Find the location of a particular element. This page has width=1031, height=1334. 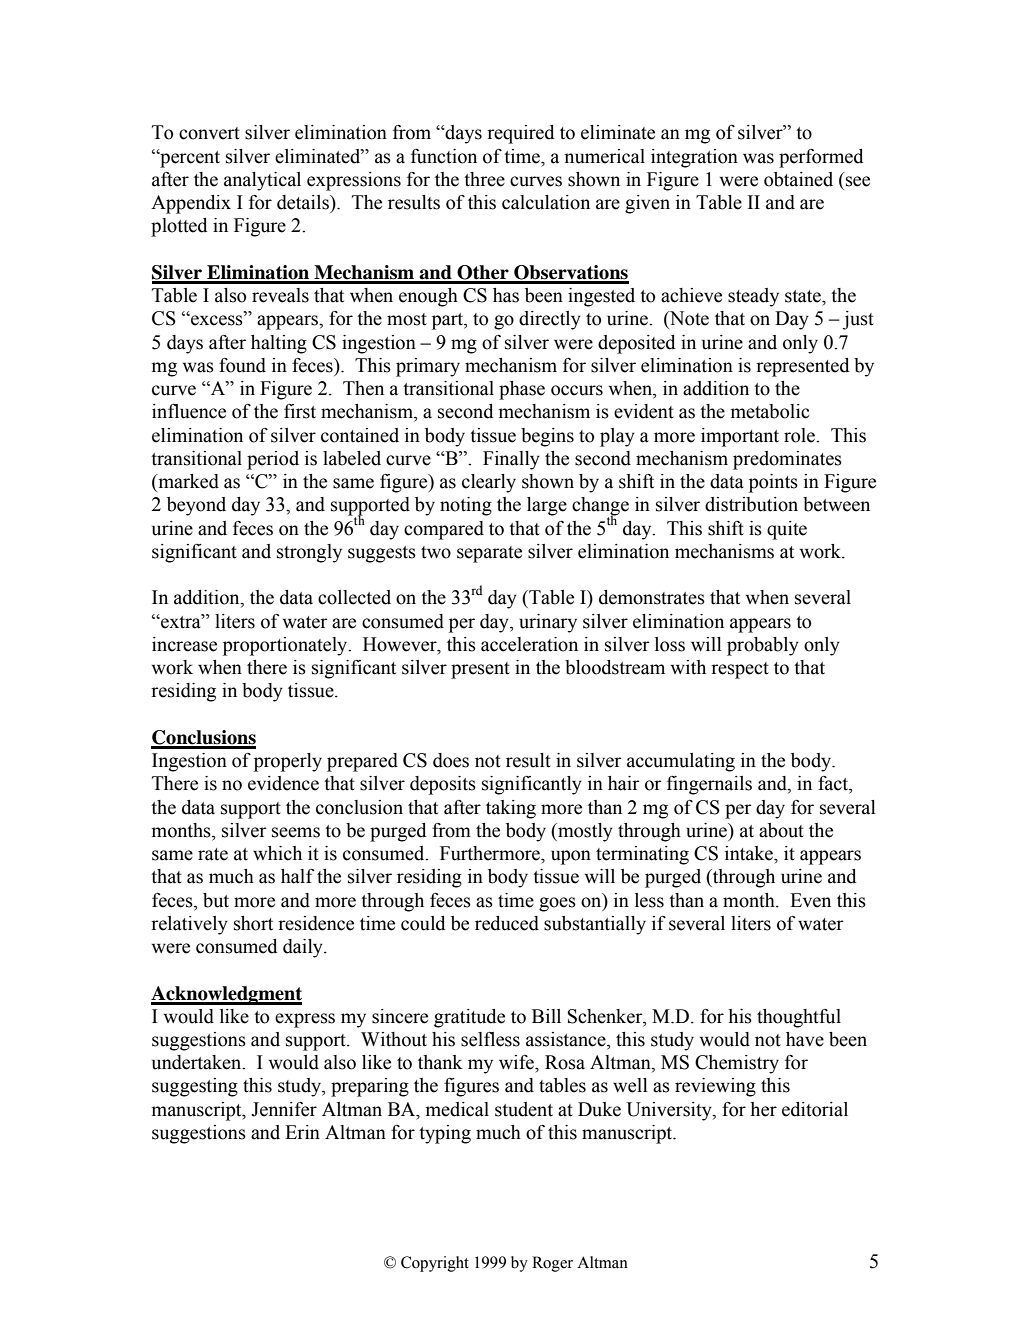

obtained is located at coordinates (798, 179).
